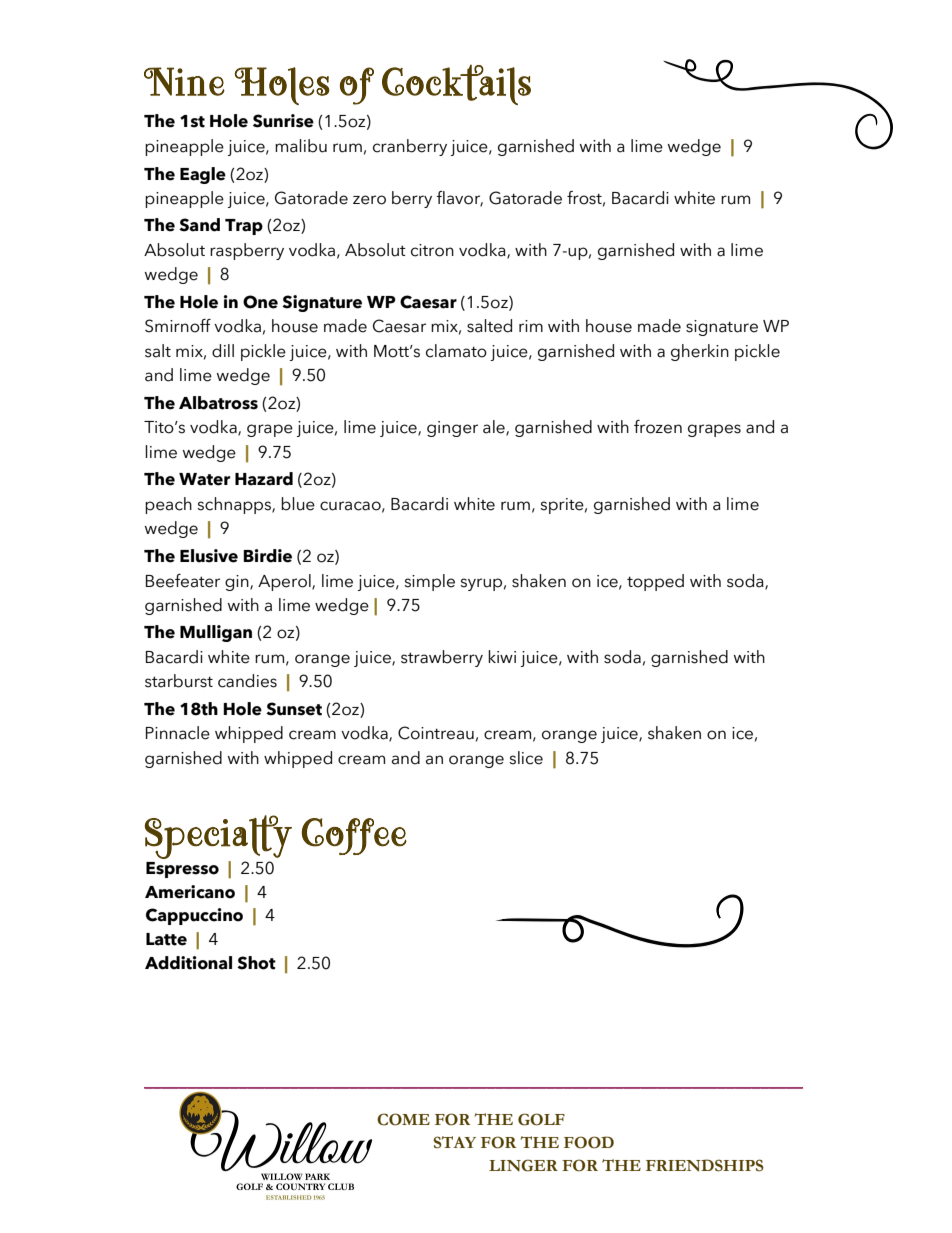 The height and width of the screenshot is (1233, 952). I want to click on rim, so click(531, 326).
